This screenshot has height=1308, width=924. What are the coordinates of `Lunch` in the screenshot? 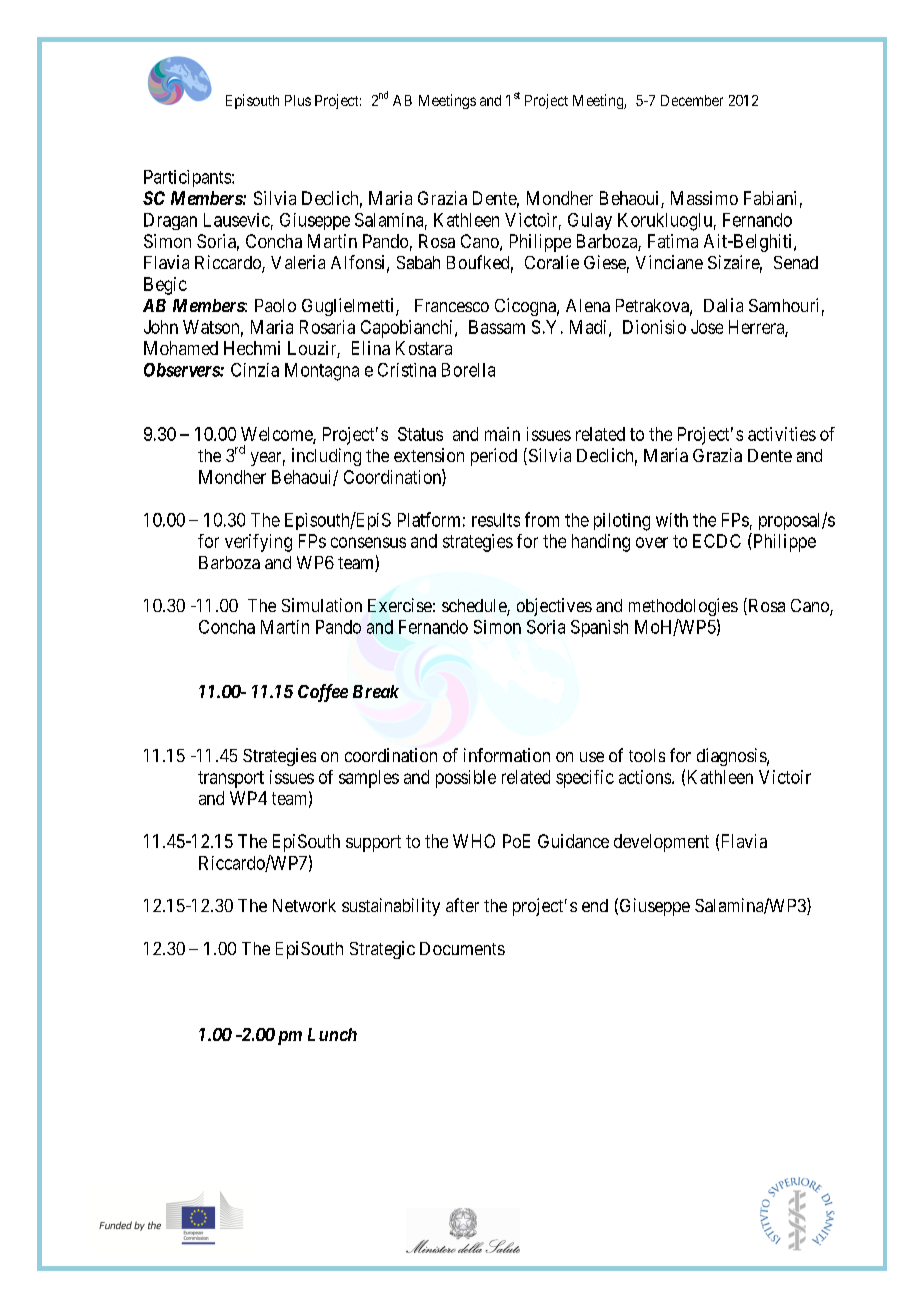 It's located at (332, 1034).
